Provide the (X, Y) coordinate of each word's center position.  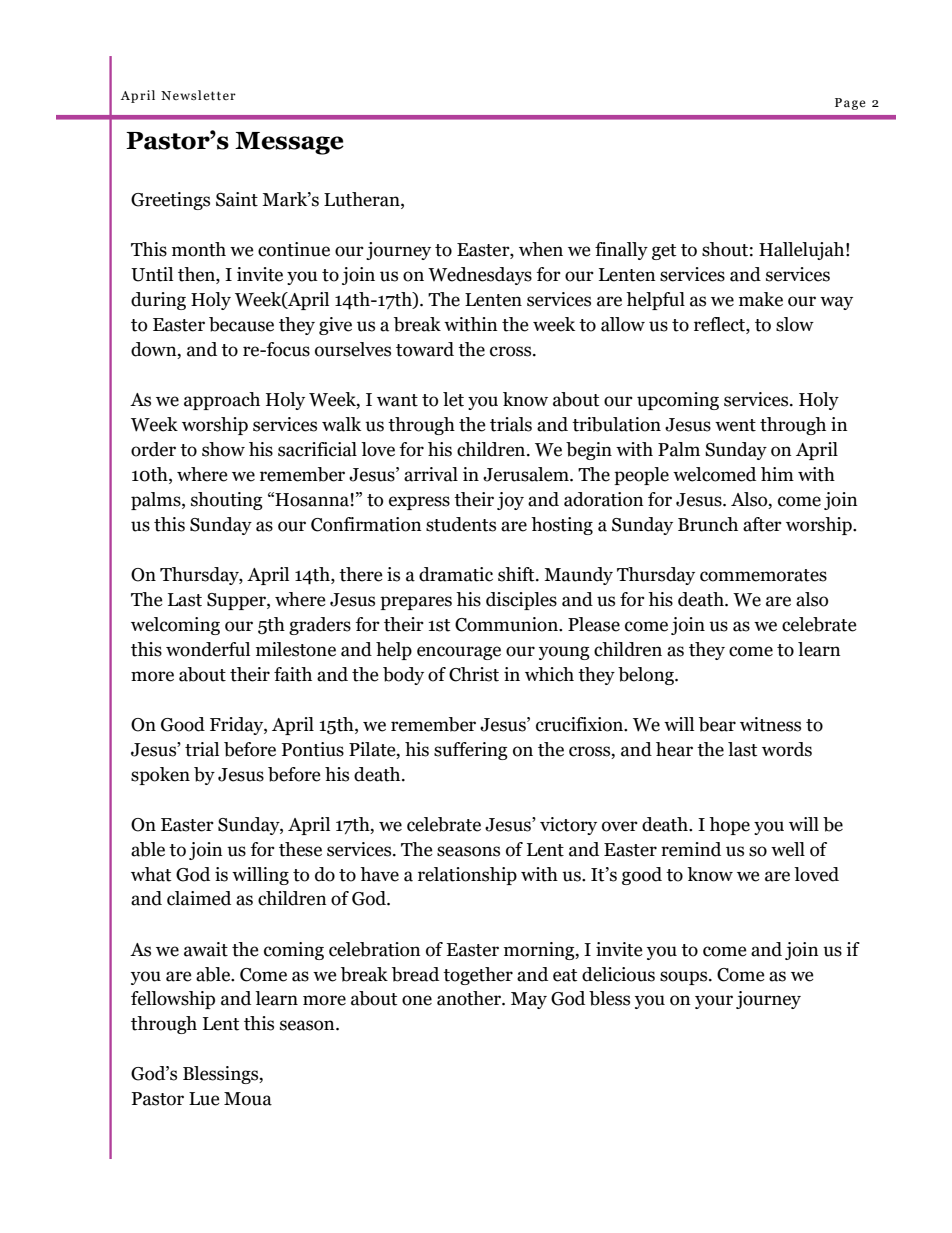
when (541, 249)
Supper (237, 601)
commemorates (763, 575)
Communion (507, 624)
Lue (204, 1099)
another (470, 998)
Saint (237, 199)
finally (621, 251)
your (714, 1002)
